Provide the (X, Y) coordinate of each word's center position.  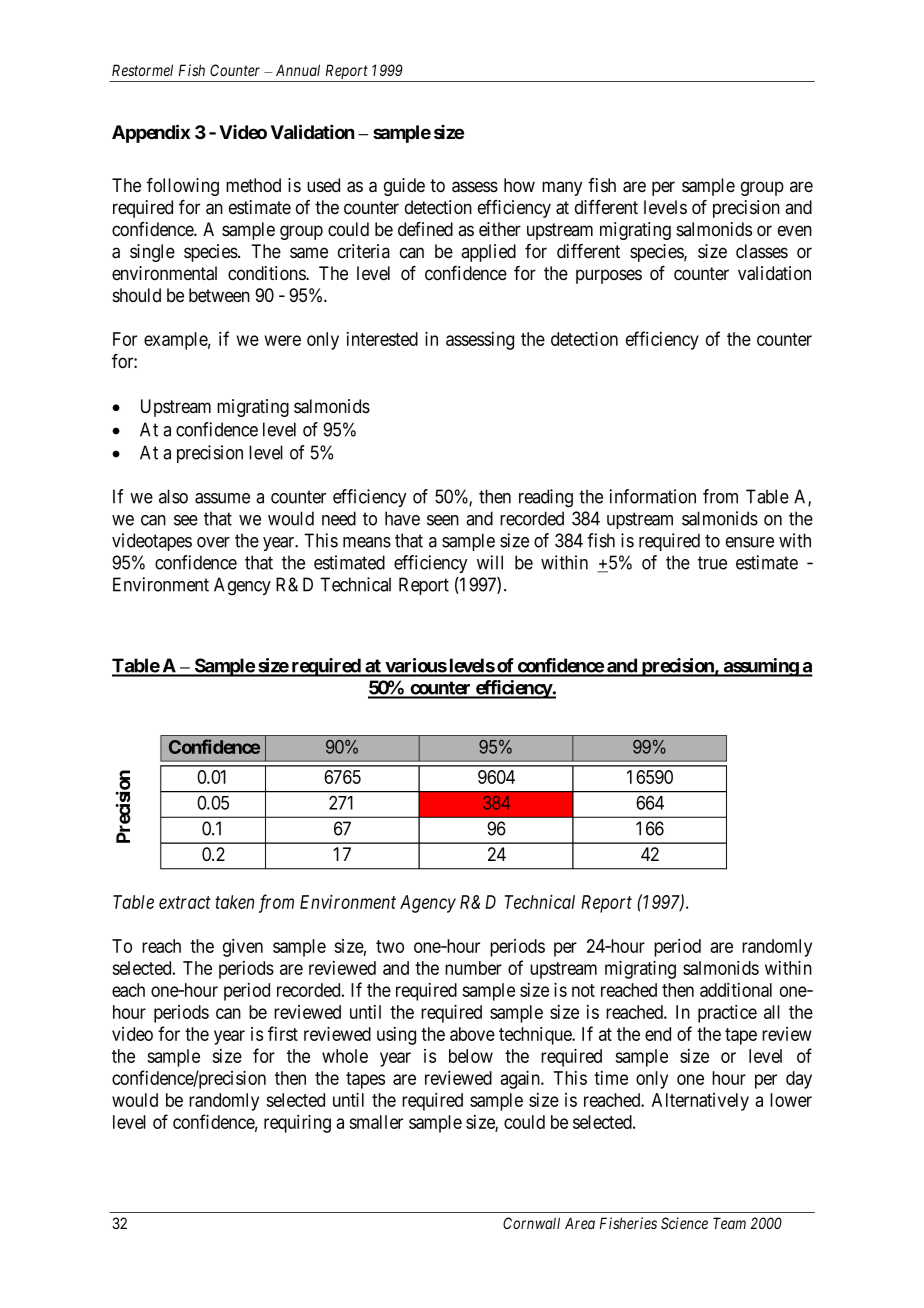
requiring (297, 1123)
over (213, 542)
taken (234, 902)
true (712, 563)
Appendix (151, 133)
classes (762, 251)
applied (488, 253)
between (219, 295)
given (243, 948)
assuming (760, 667)
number (473, 968)
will (490, 562)
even (795, 231)
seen (443, 520)
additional (736, 990)
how (519, 185)
